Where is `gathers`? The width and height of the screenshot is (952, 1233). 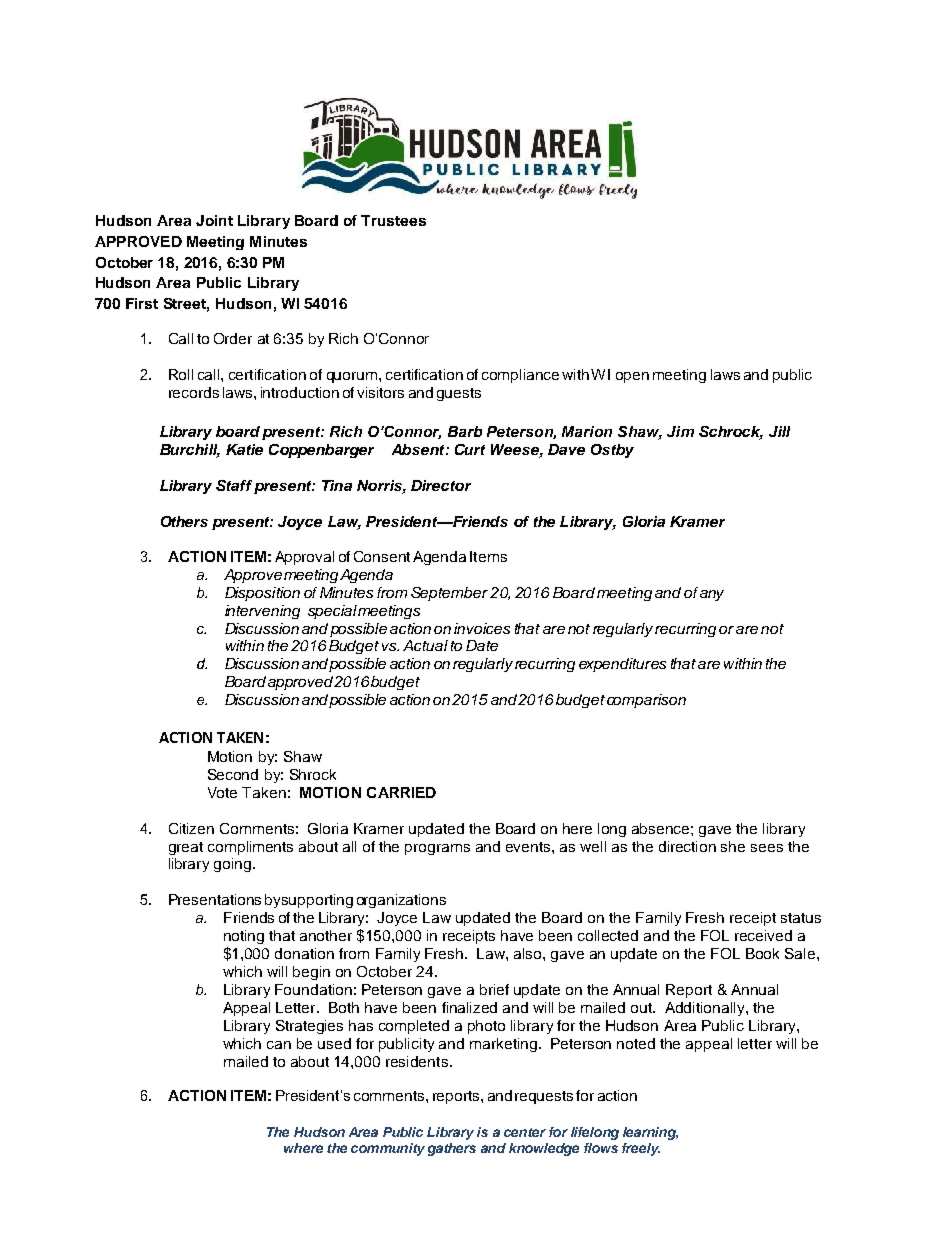 gathers is located at coordinates (452, 1149).
